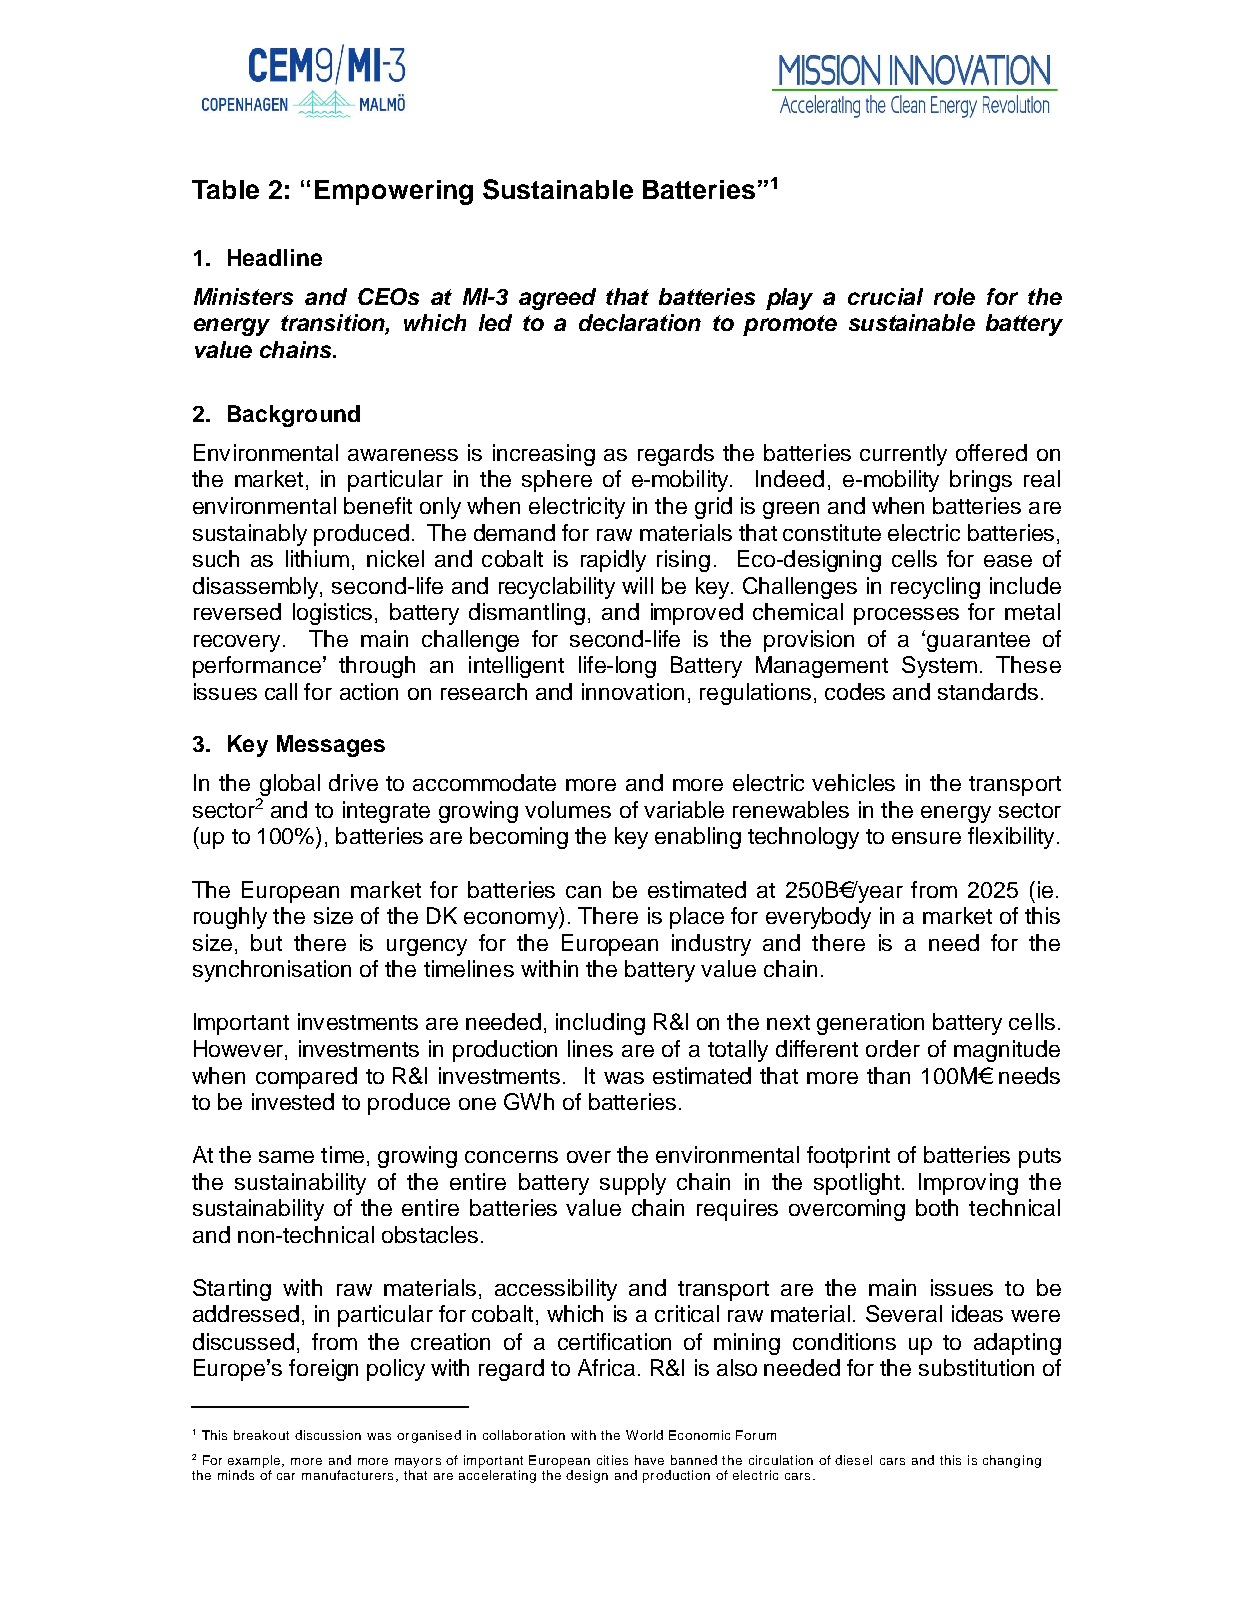 This page has width=1254, height=1623. I want to click on guarantee, so click(978, 642).
